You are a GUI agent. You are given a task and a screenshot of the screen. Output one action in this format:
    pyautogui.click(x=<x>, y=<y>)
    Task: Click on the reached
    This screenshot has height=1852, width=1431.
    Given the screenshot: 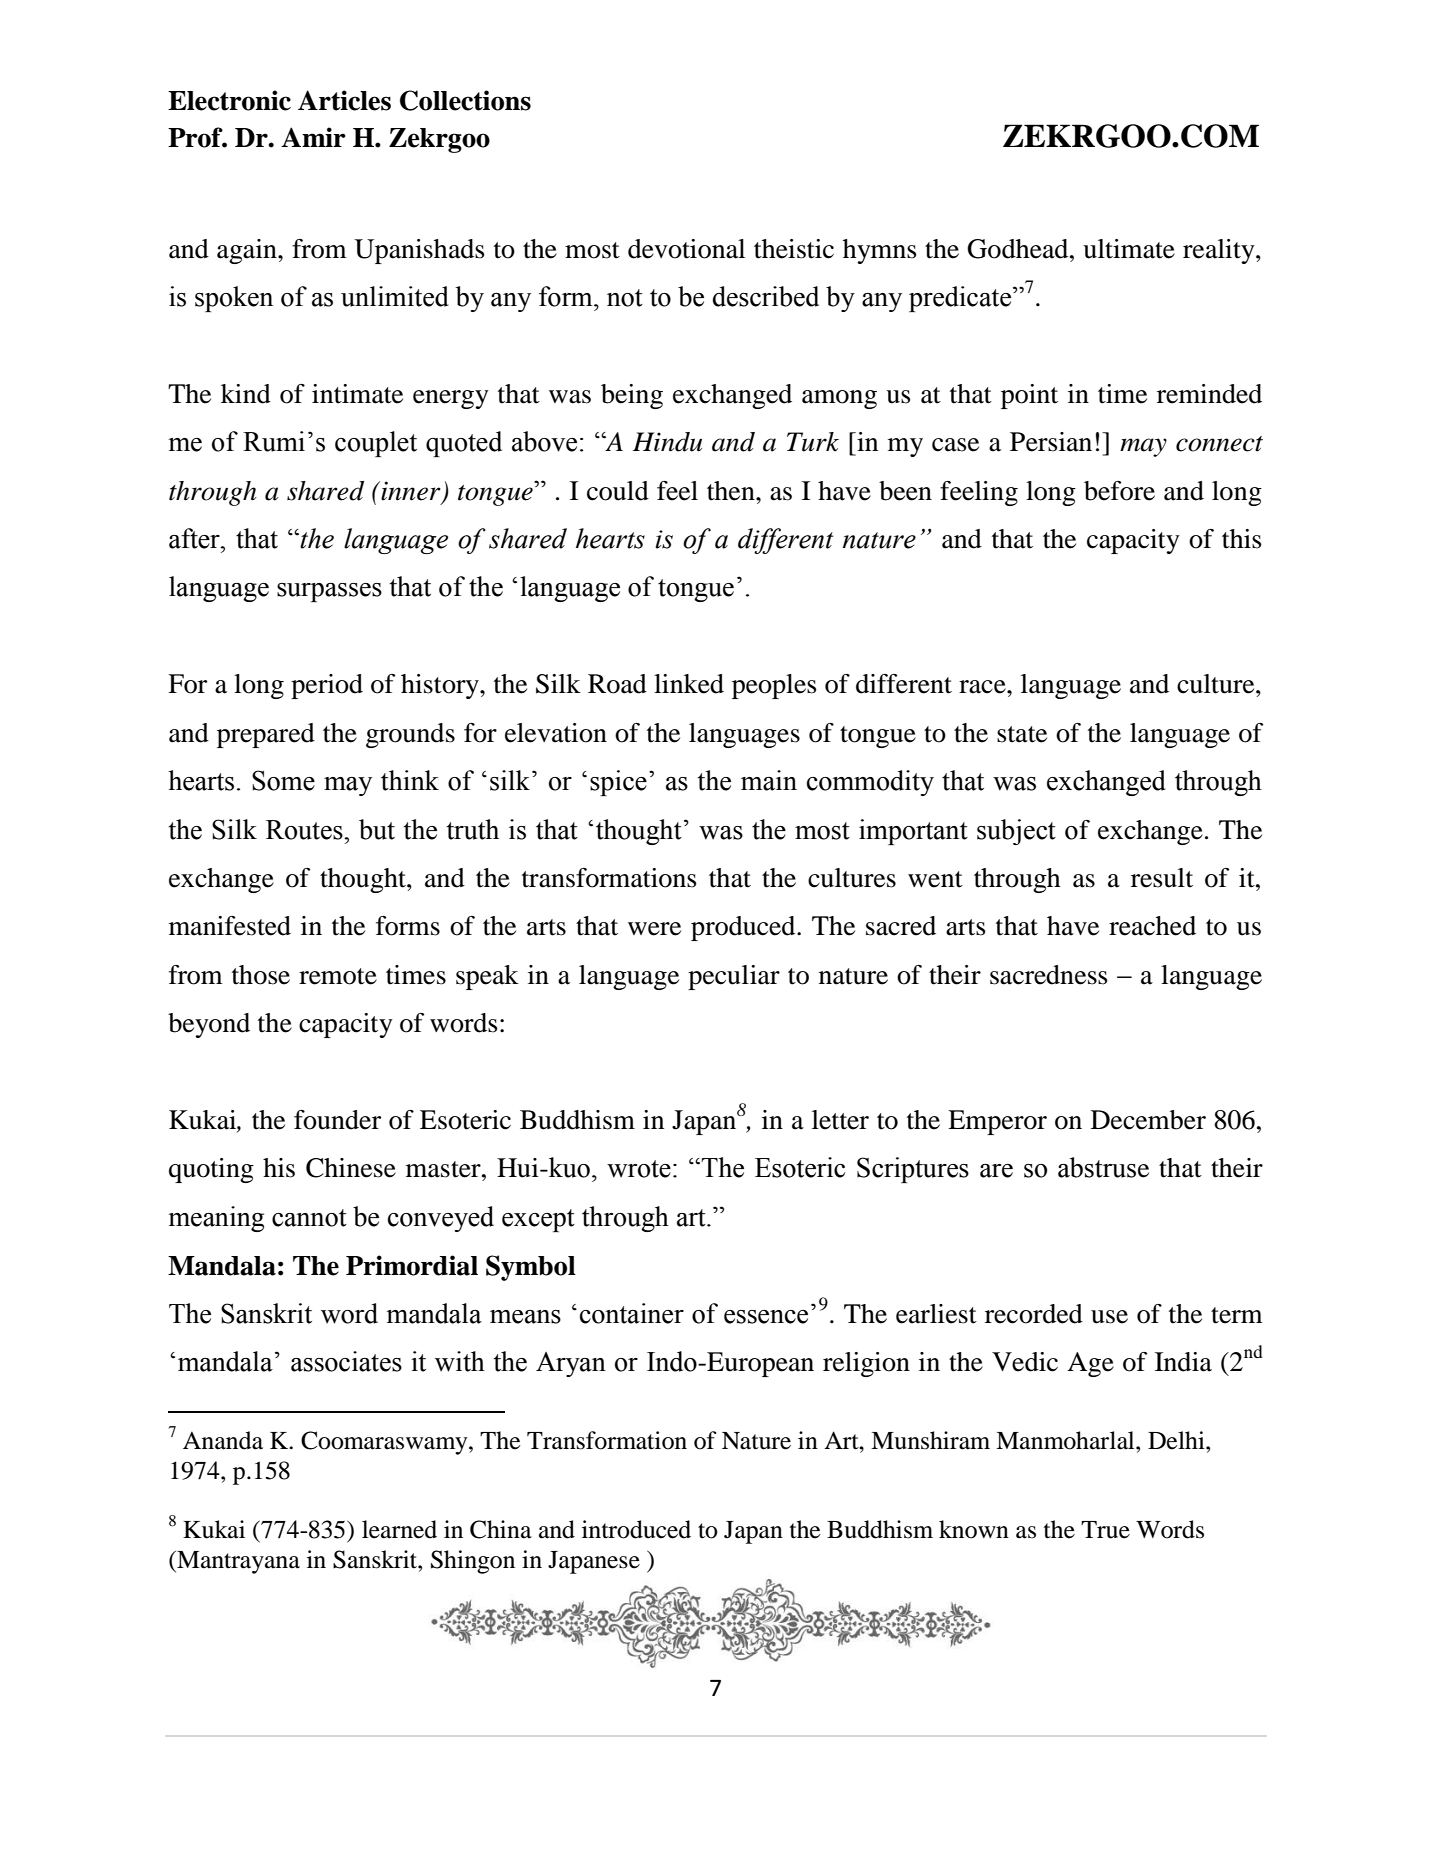 What is the action you would take?
    pyautogui.click(x=1152, y=926)
